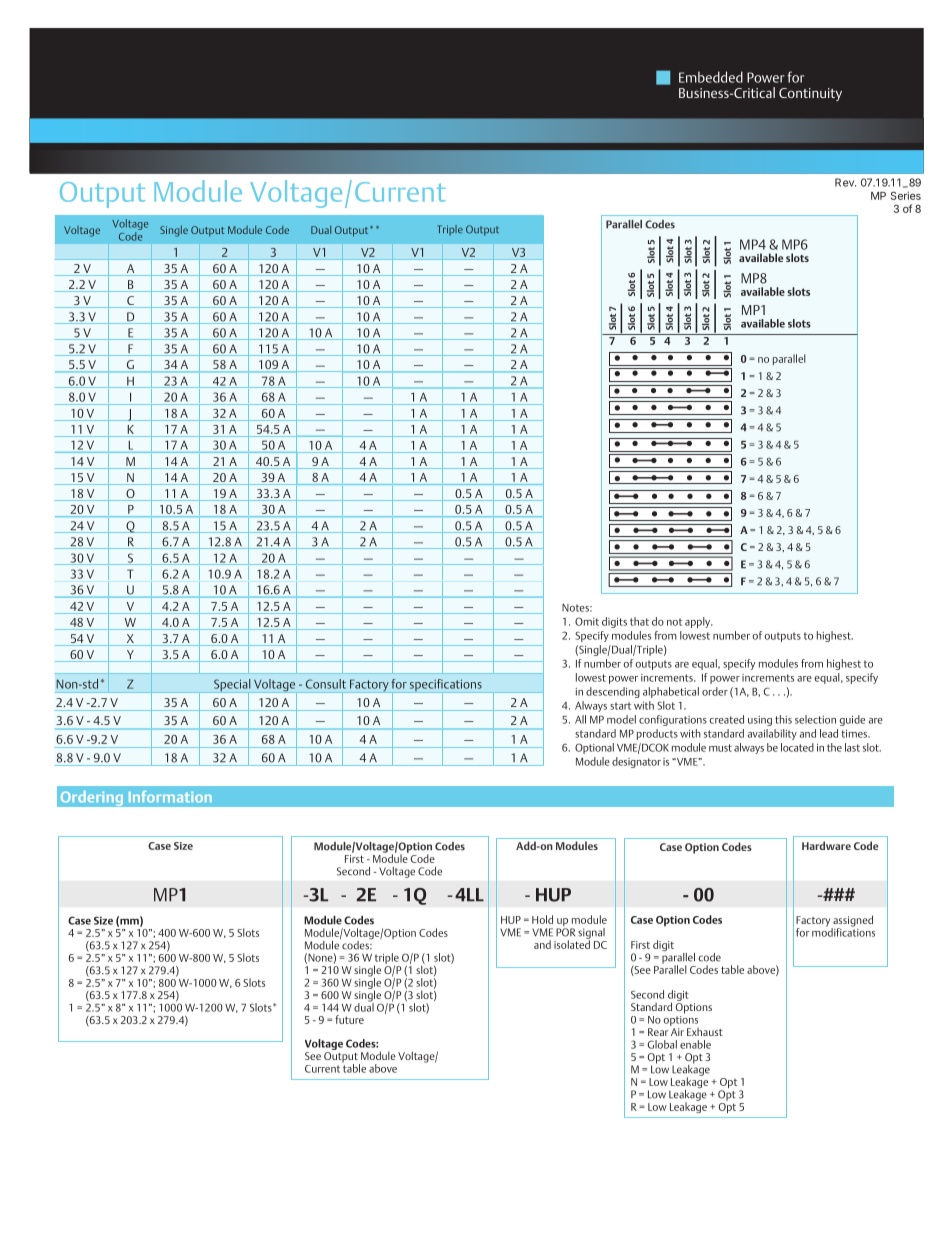  I want to click on Series, so click(906, 195).
